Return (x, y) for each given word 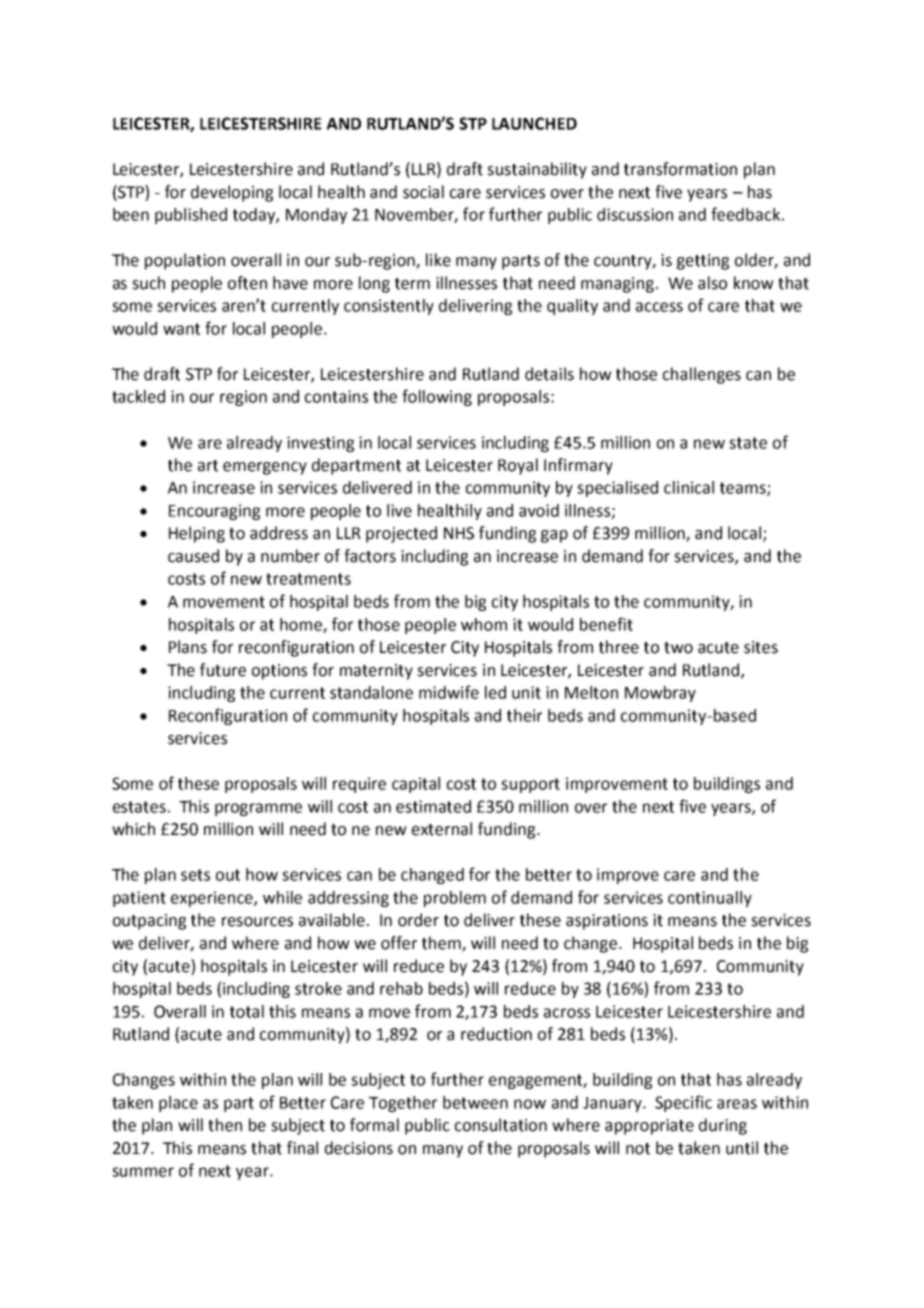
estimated (433, 806)
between (475, 1102)
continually (710, 899)
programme (258, 809)
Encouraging (214, 512)
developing (232, 193)
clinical (689, 487)
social (423, 192)
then (225, 1125)
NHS (459, 533)
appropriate (649, 1127)
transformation (680, 169)
